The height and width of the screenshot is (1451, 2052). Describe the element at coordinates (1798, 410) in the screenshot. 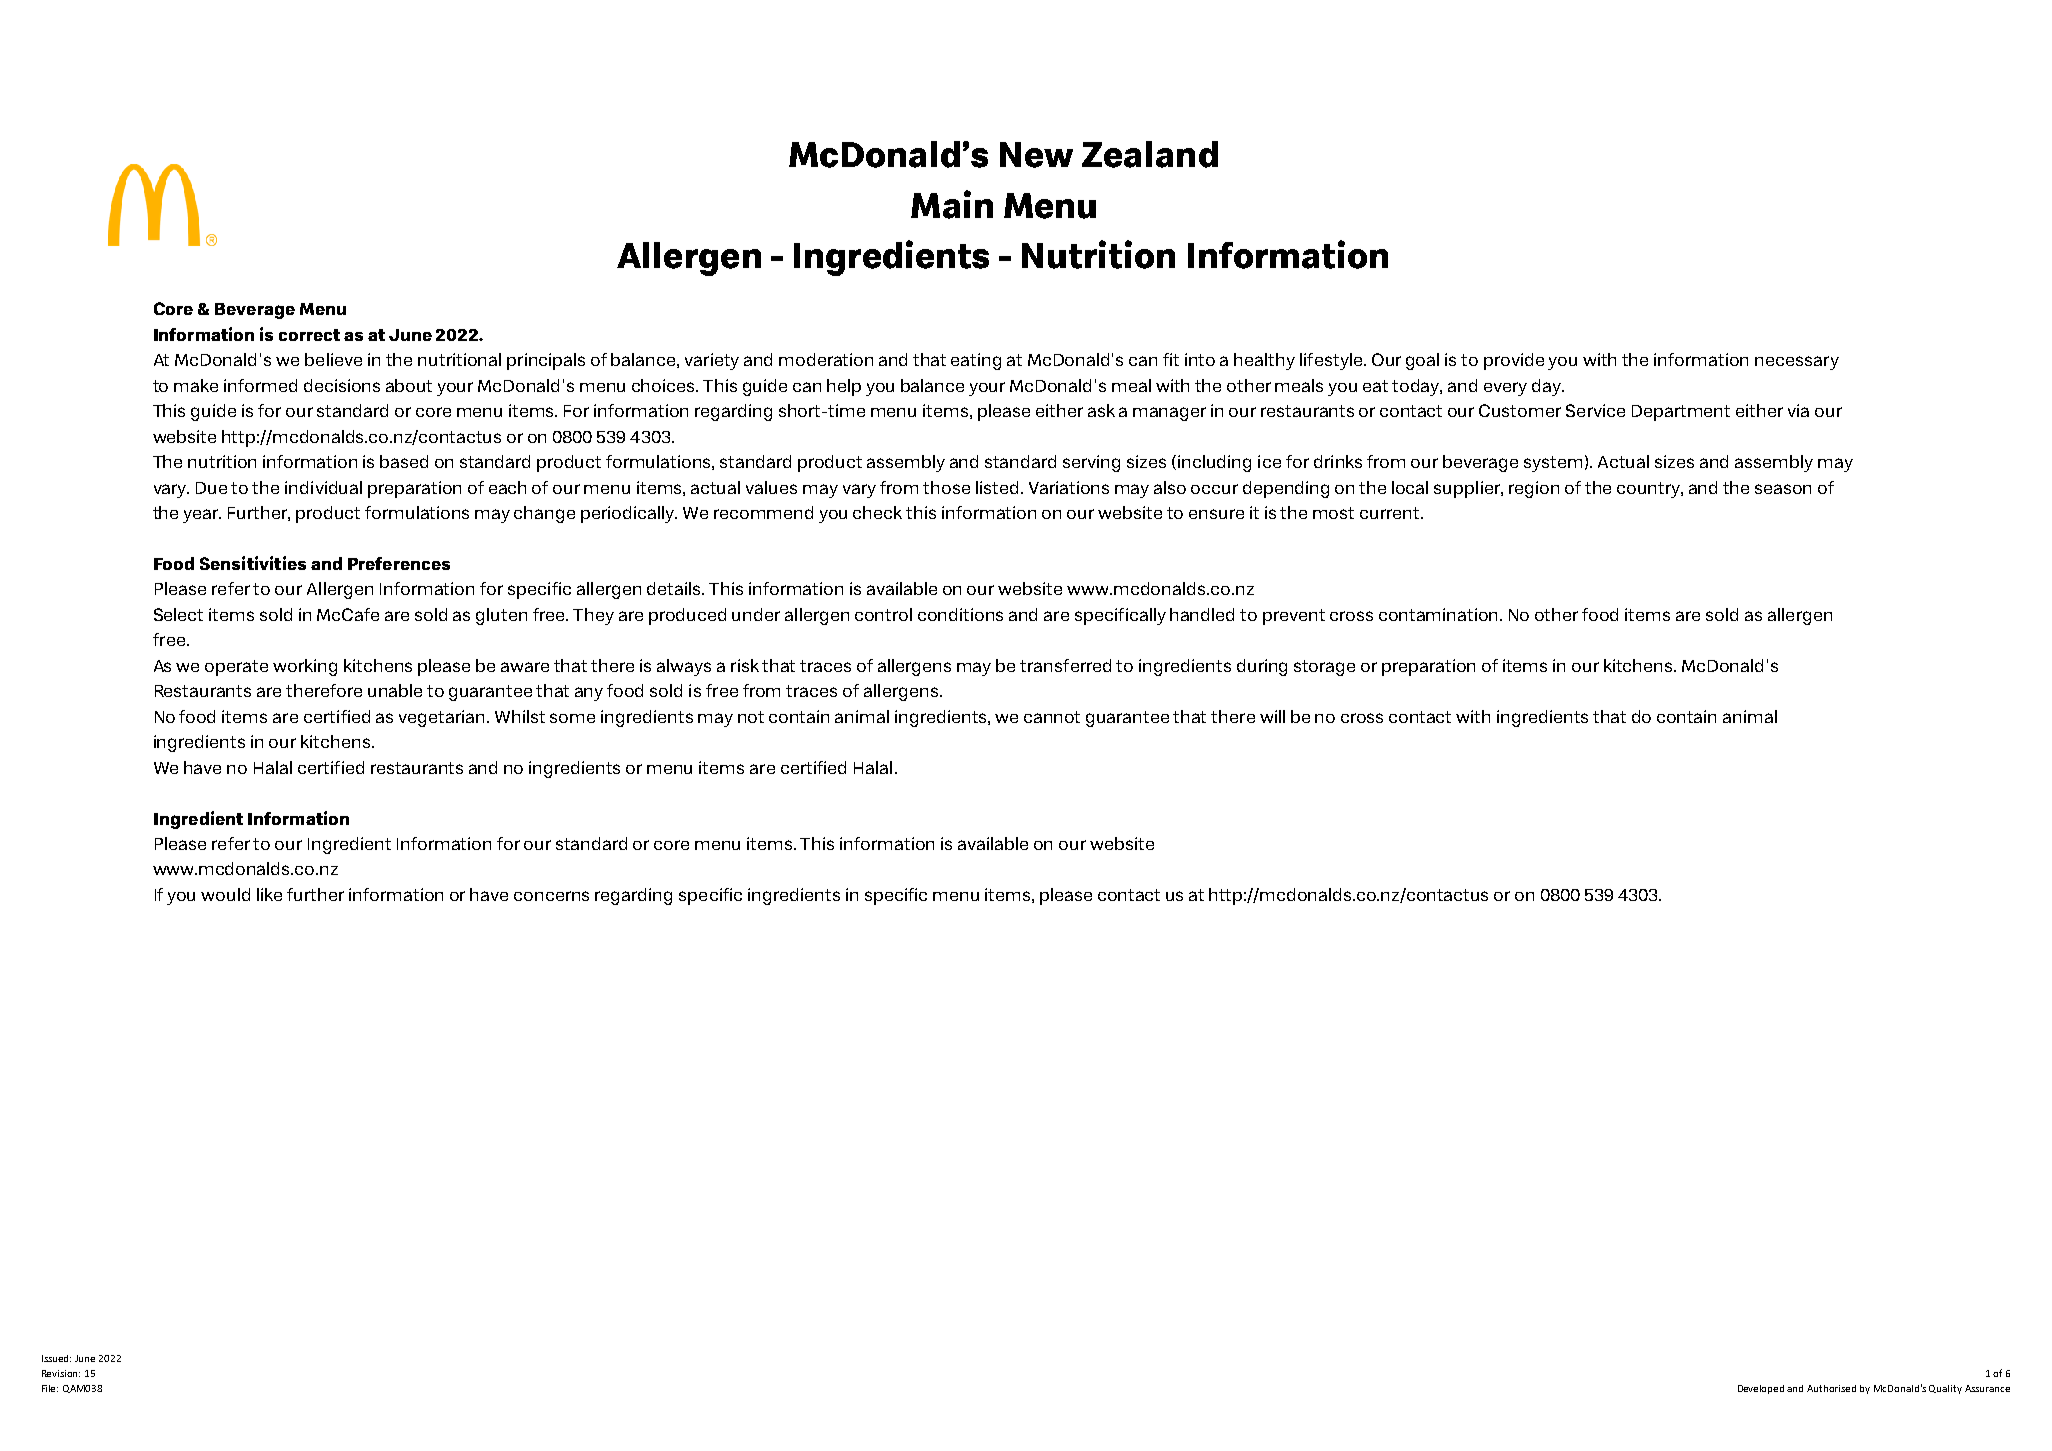

I see `via` at that location.
